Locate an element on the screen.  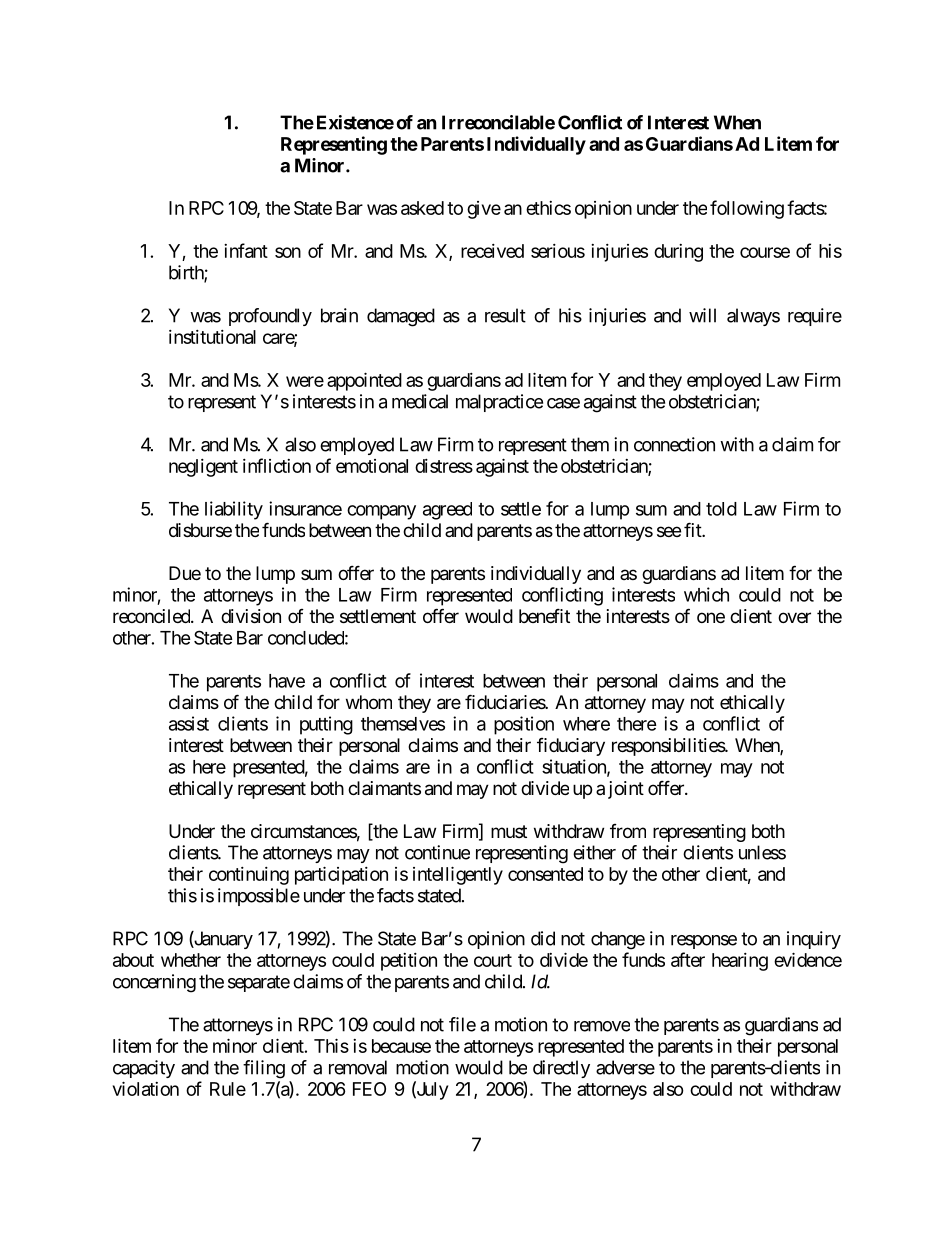
filing is located at coordinates (264, 1069).
